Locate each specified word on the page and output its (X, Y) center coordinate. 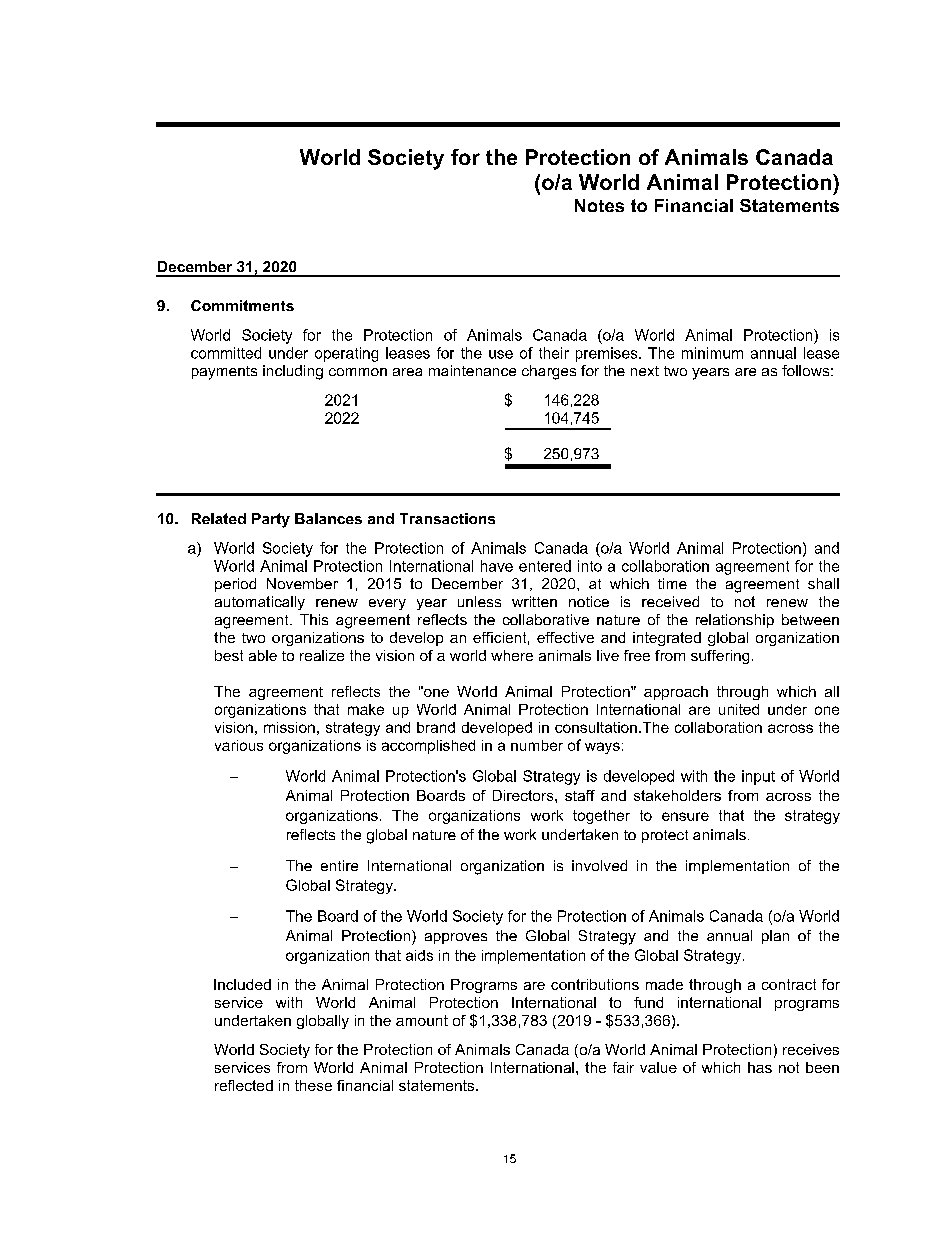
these (313, 1085)
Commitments (242, 305)
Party (271, 520)
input (758, 777)
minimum (712, 353)
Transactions (447, 518)
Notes (599, 205)
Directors (524, 795)
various (239, 745)
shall (823, 583)
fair (623, 1067)
